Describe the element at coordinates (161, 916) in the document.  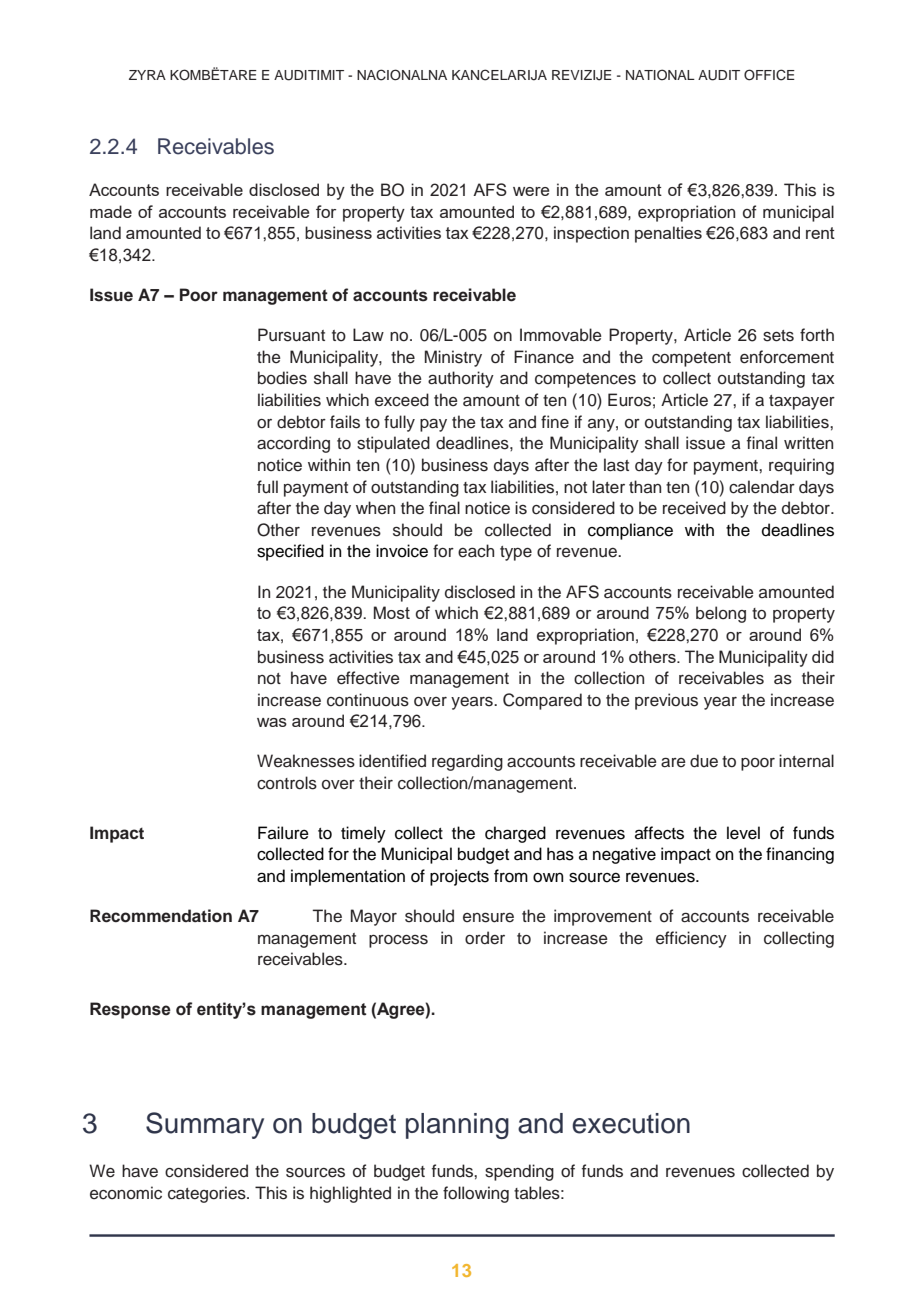
I see `Recommendation` at that location.
